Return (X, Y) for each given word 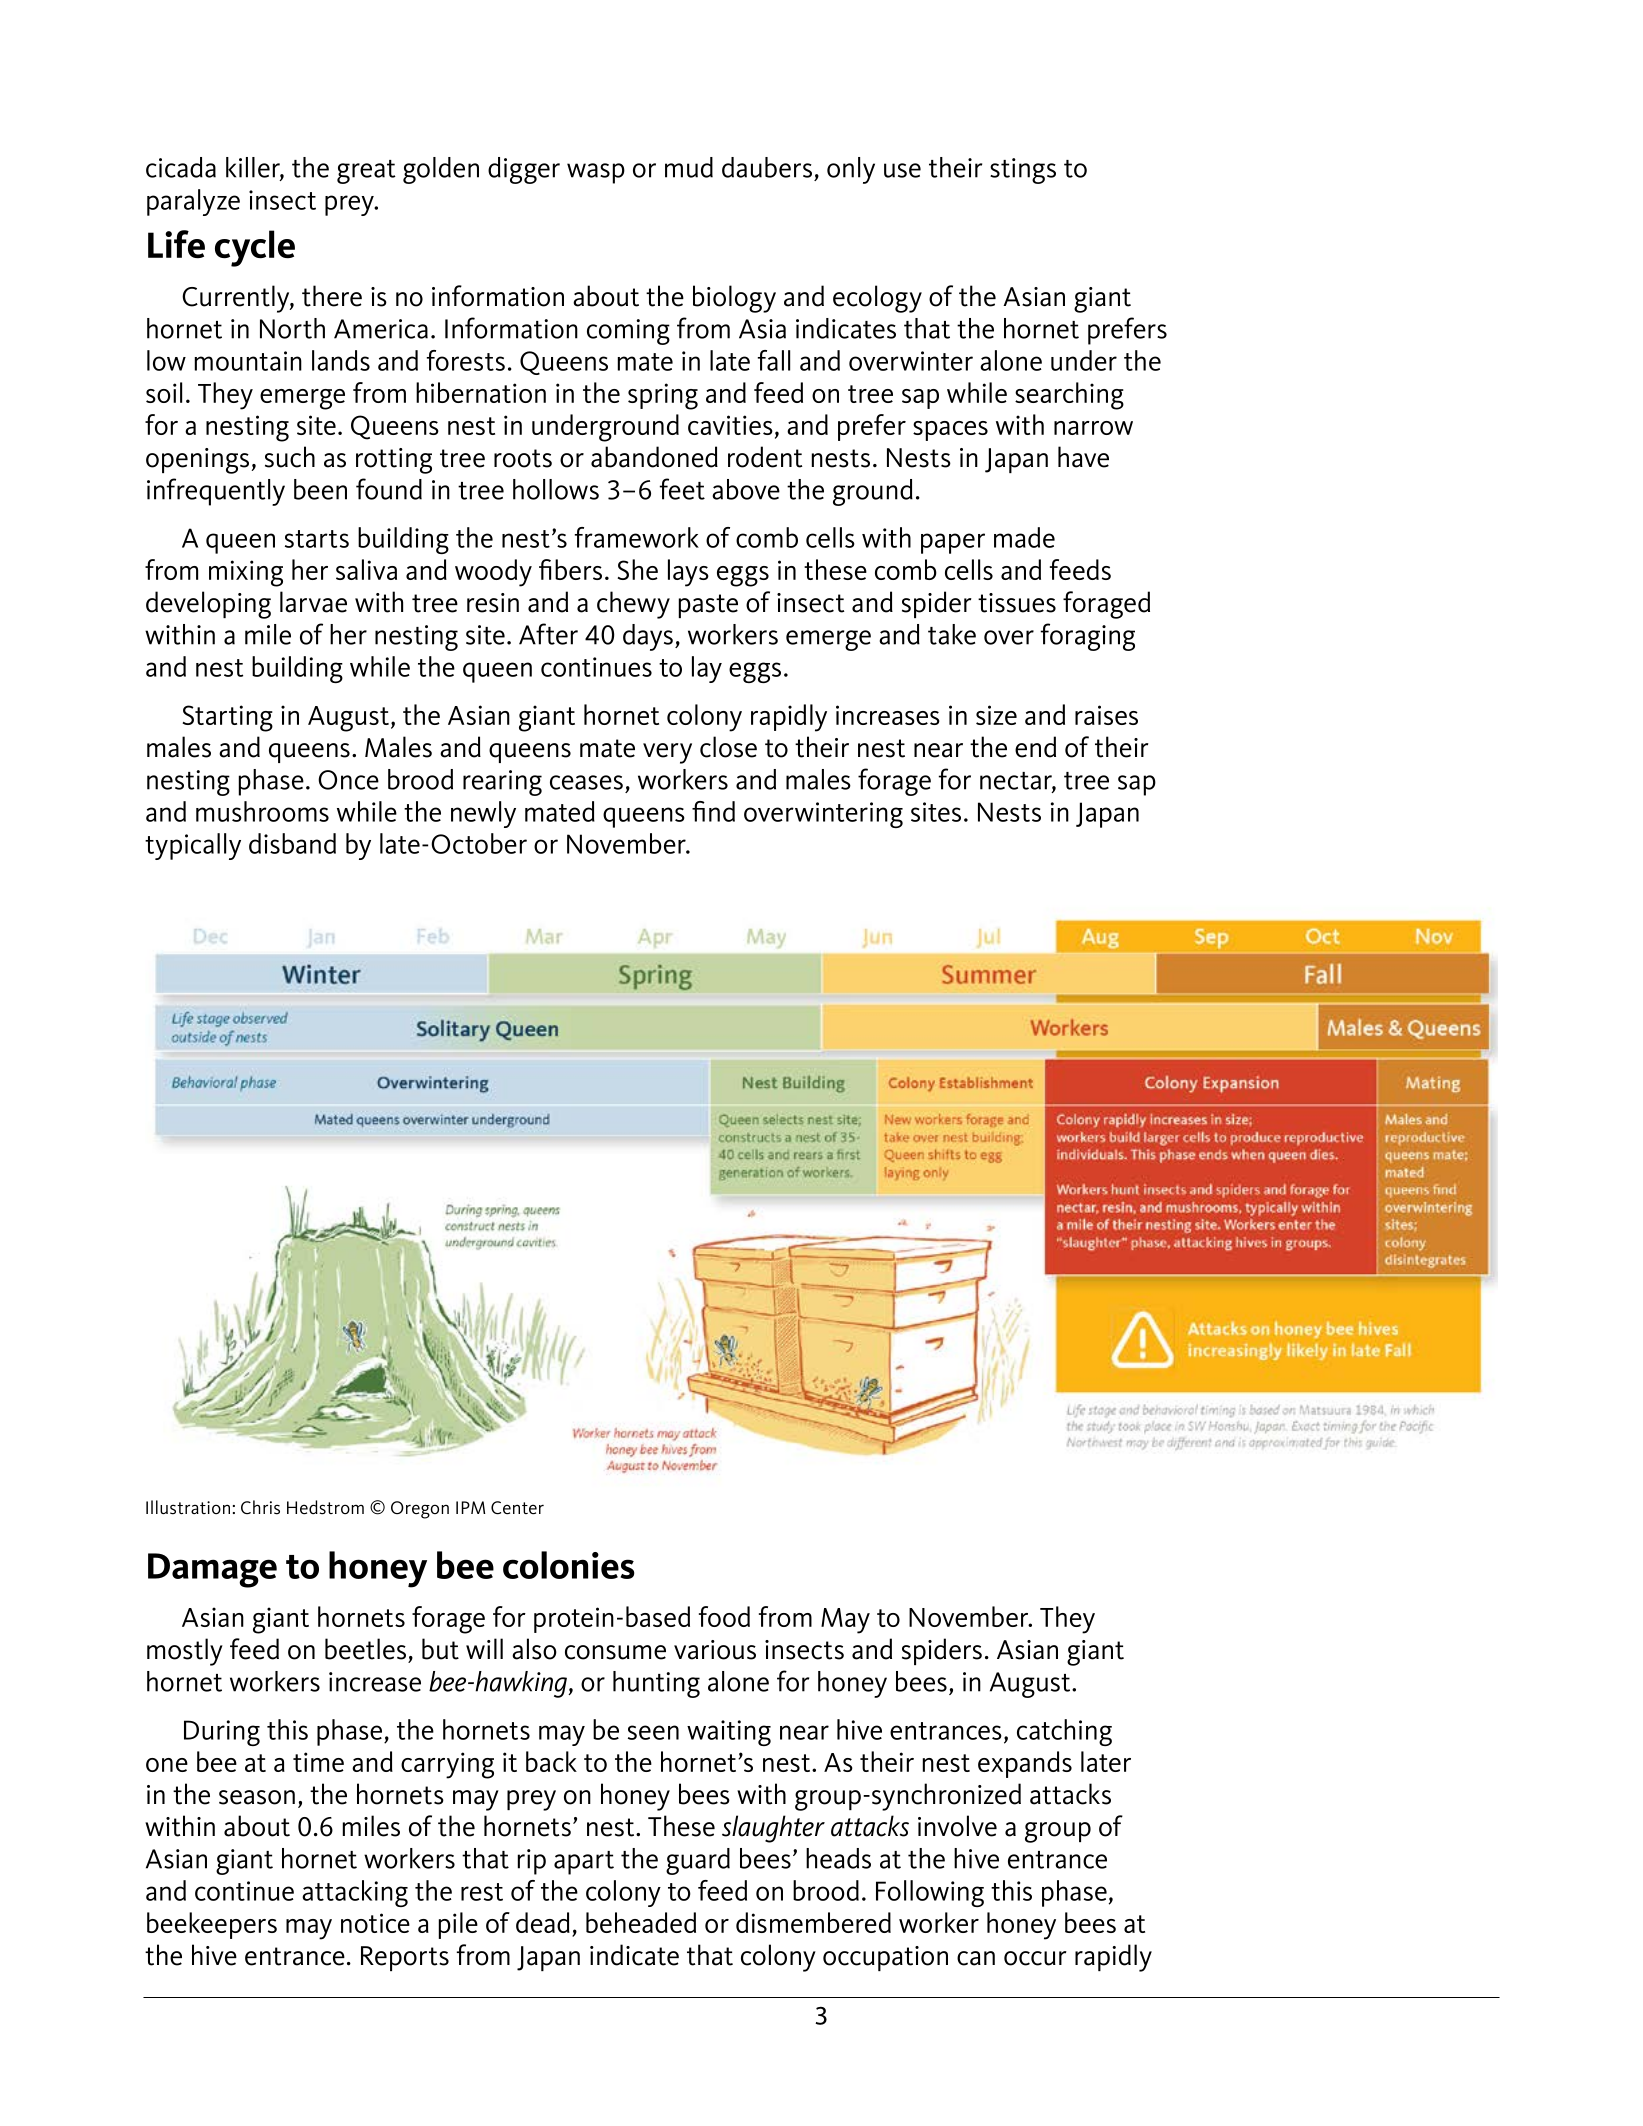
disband (292, 843)
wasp (596, 173)
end (1035, 747)
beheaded (641, 1922)
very (667, 753)
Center (517, 1508)
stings (1023, 171)
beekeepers (212, 1925)
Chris (260, 1507)
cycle (255, 248)
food (724, 1616)
